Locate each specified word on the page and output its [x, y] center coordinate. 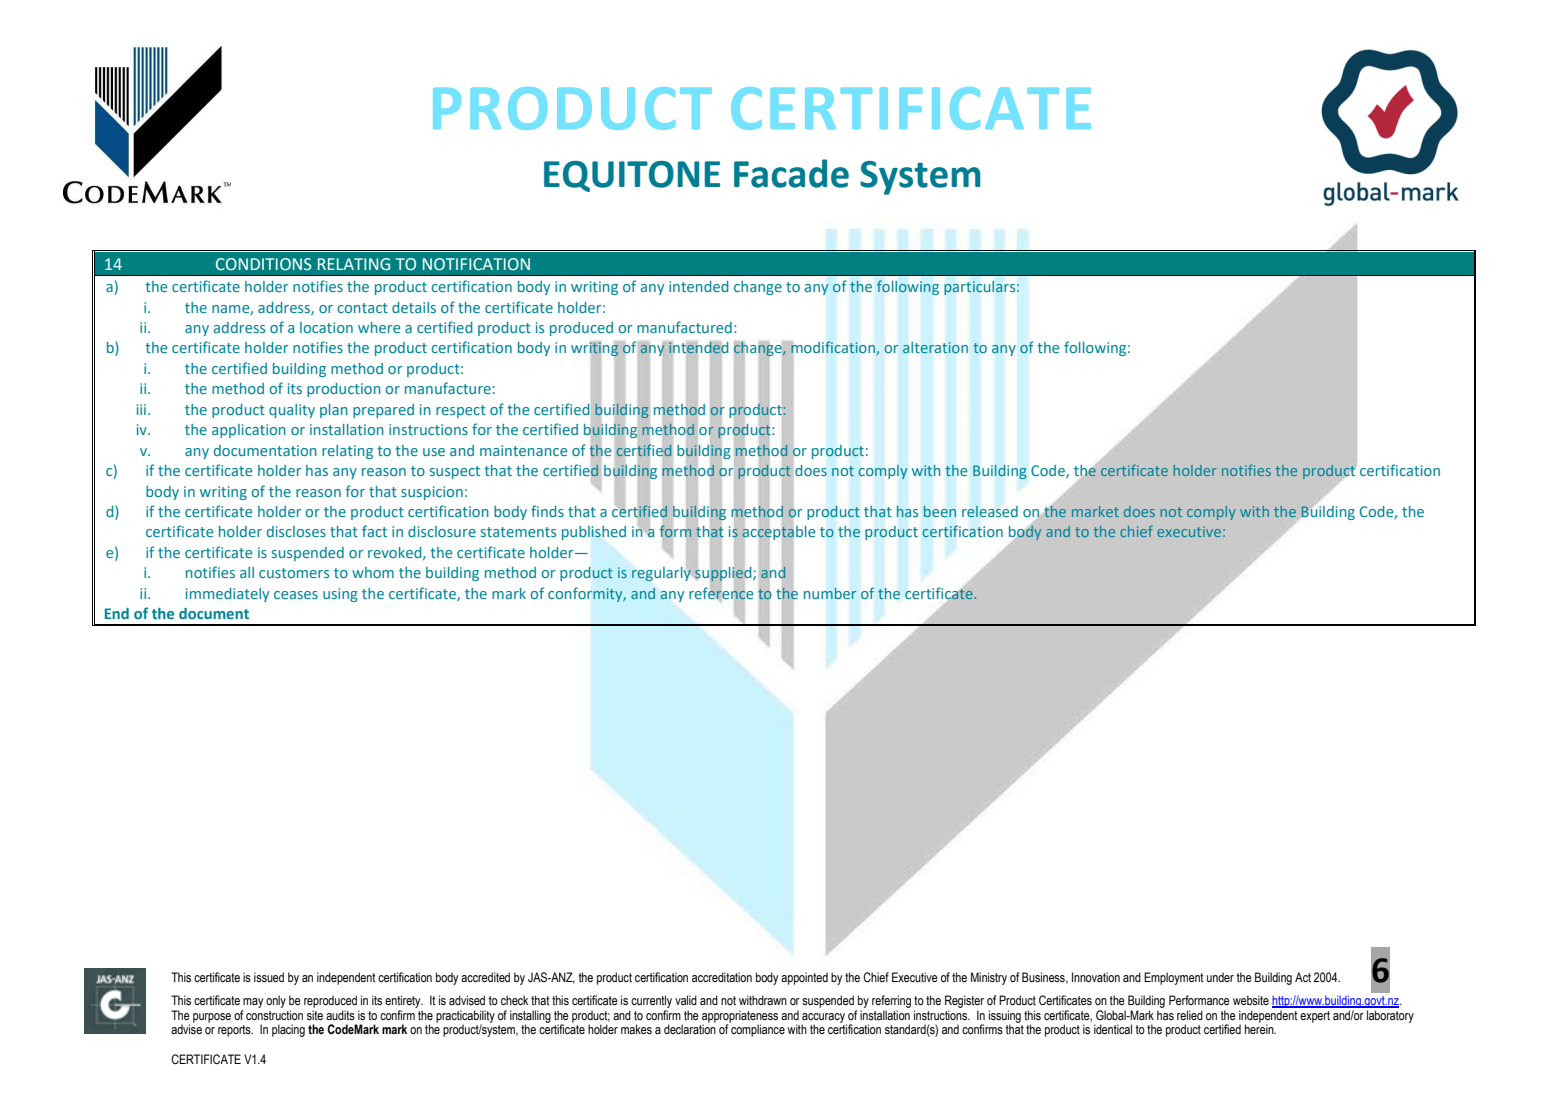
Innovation [1096, 977]
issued [269, 977]
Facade [791, 173]
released [990, 512]
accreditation [722, 977]
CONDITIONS [263, 264]
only [276, 1001]
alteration [935, 347]
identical [1113, 1029]
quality [292, 411]
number [830, 593]
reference [721, 593]
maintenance [523, 450]
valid [686, 1000]
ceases [296, 595]
